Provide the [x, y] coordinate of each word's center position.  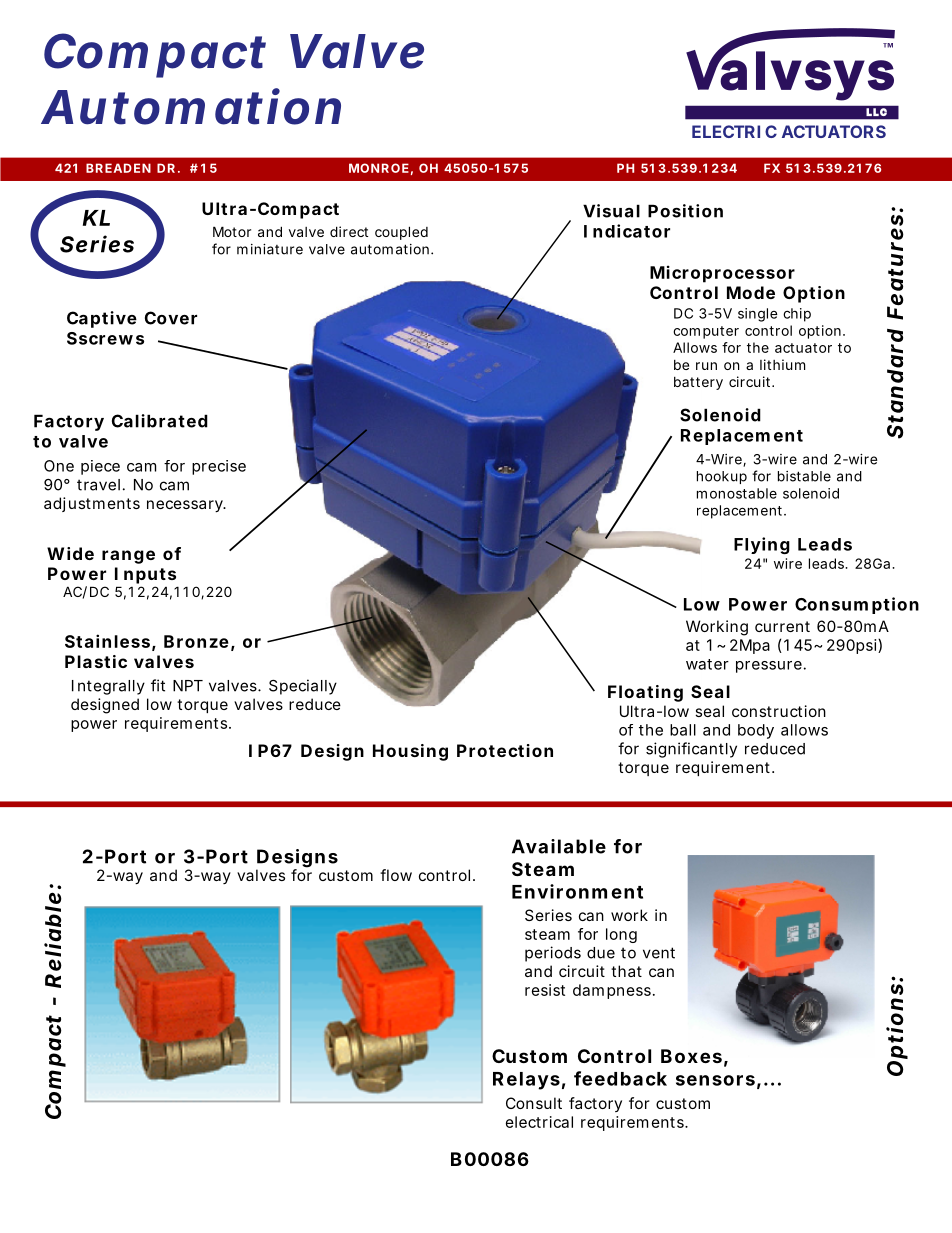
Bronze [196, 641]
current [782, 626]
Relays [526, 1081]
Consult [534, 1103]
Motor [232, 231]
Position [685, 211]
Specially [303, 687]
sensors [715, 1080]
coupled [401, 233]
